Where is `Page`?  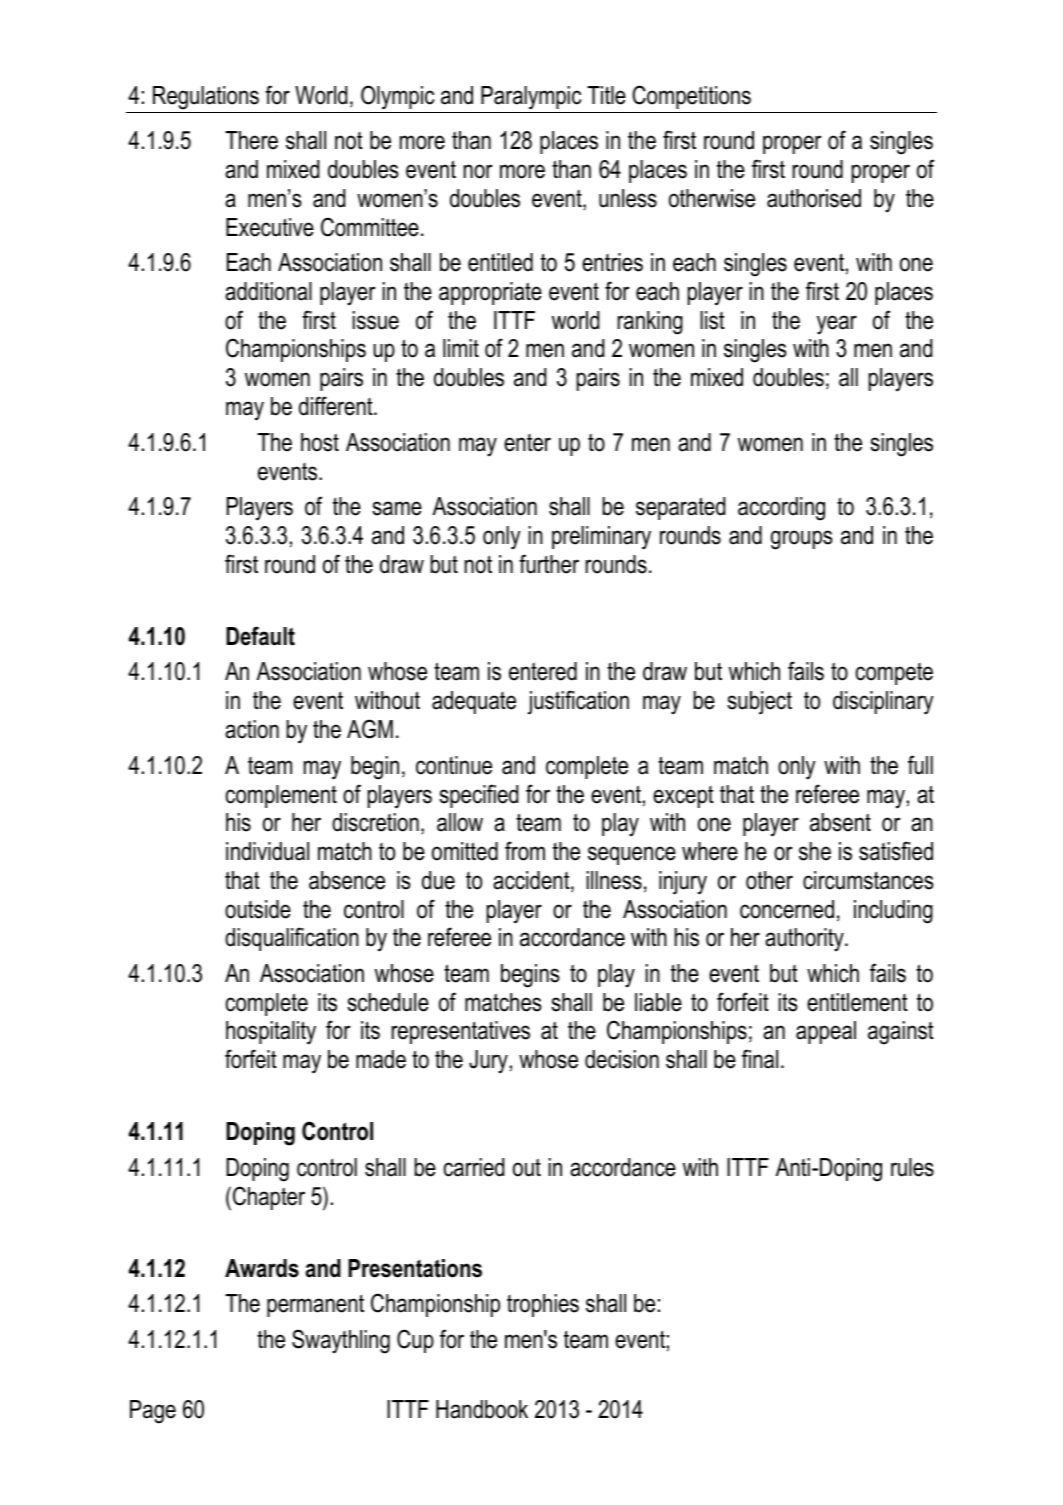
Page is located at coordinates (153, 1412).
